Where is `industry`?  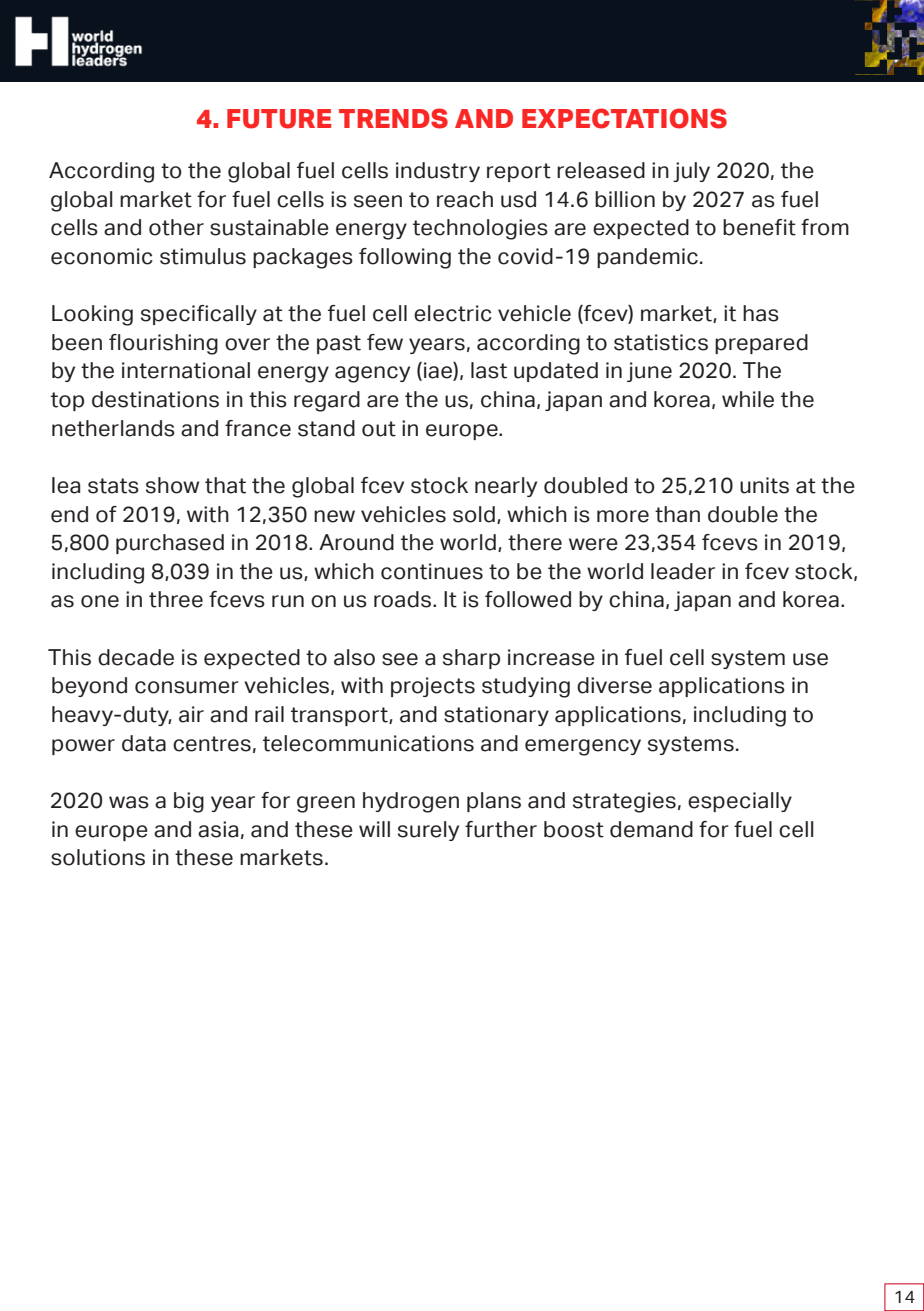
industry is located at coordinates (438, 172).
